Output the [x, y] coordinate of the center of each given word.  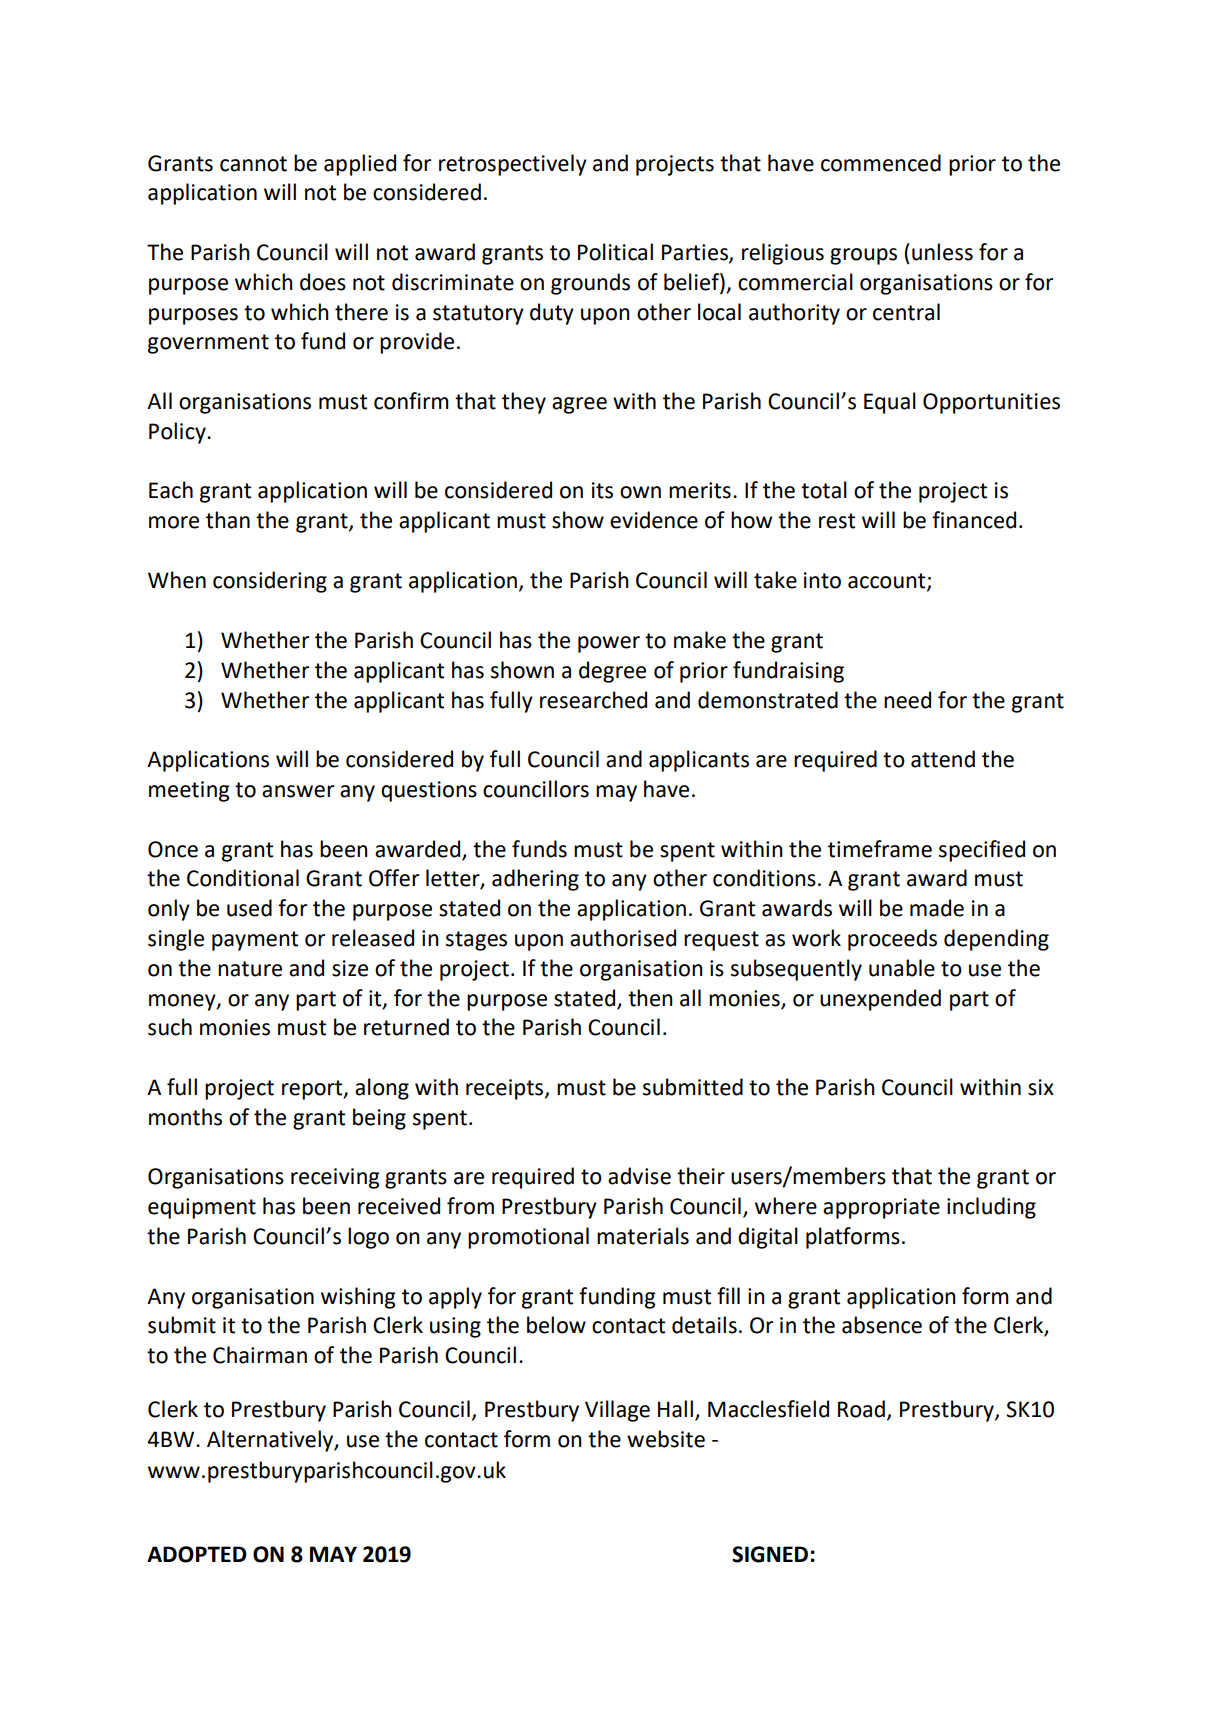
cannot [253, 164]
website [666, 1439]
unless [942, 252]
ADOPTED [197, 1554]
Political [615, 252]
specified [982, 851]
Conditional [243, 878]
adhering [535, 880]
